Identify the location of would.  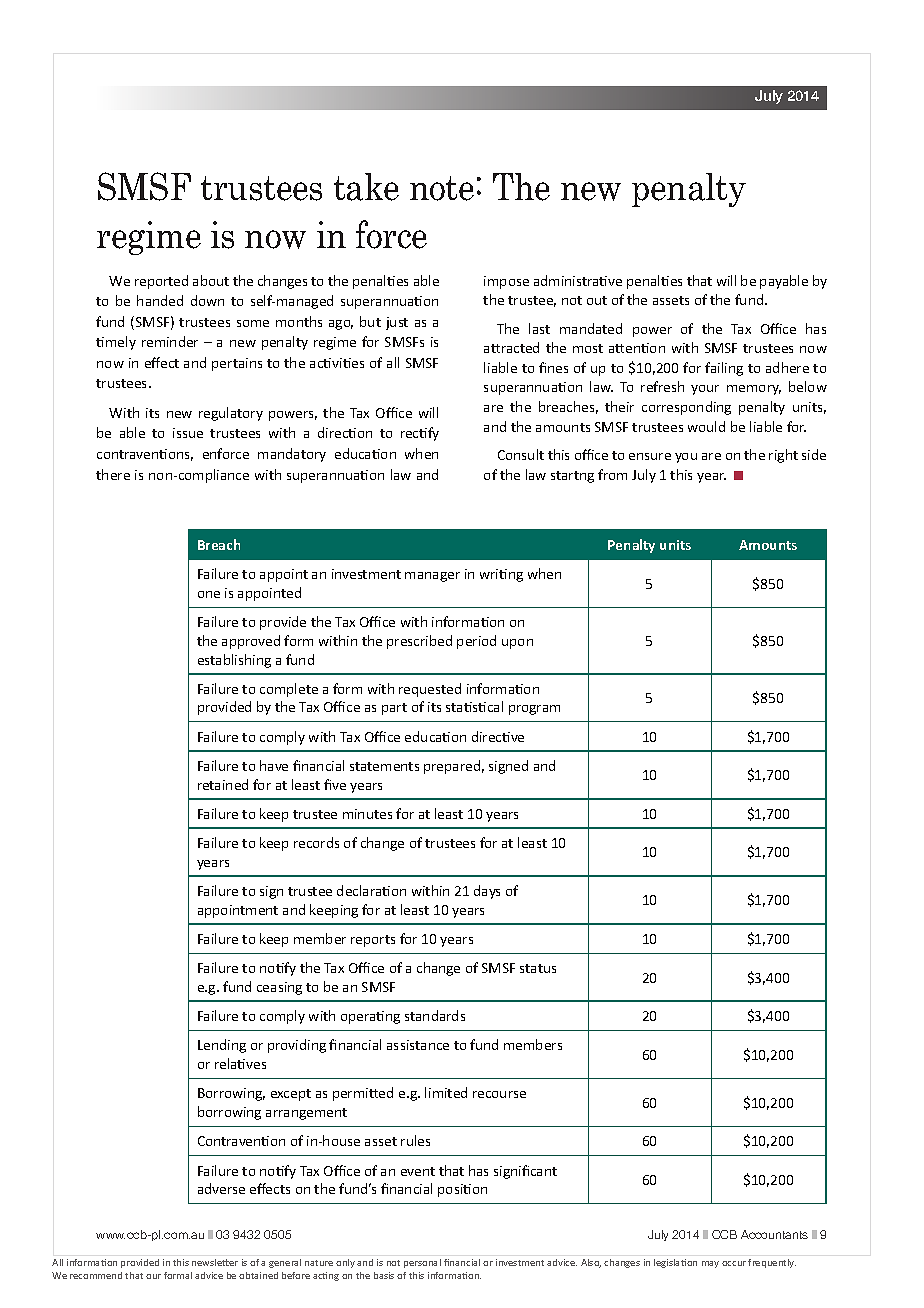
(706, 426).
